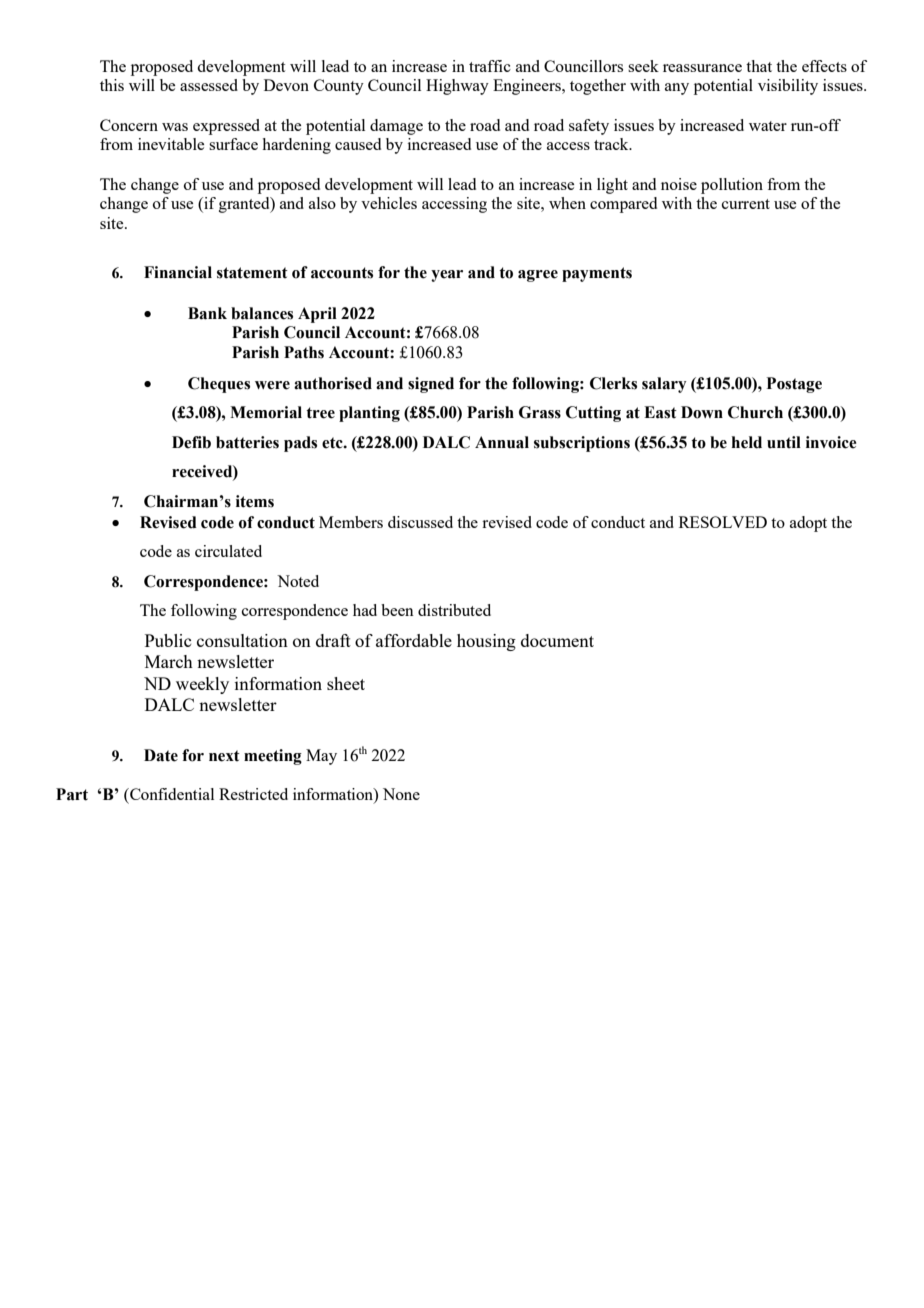 The image size is (924, 1308). What do you see at coordinates (161, 755) in the screenshot?
I see `Date` at bounding box center [161, 755].
